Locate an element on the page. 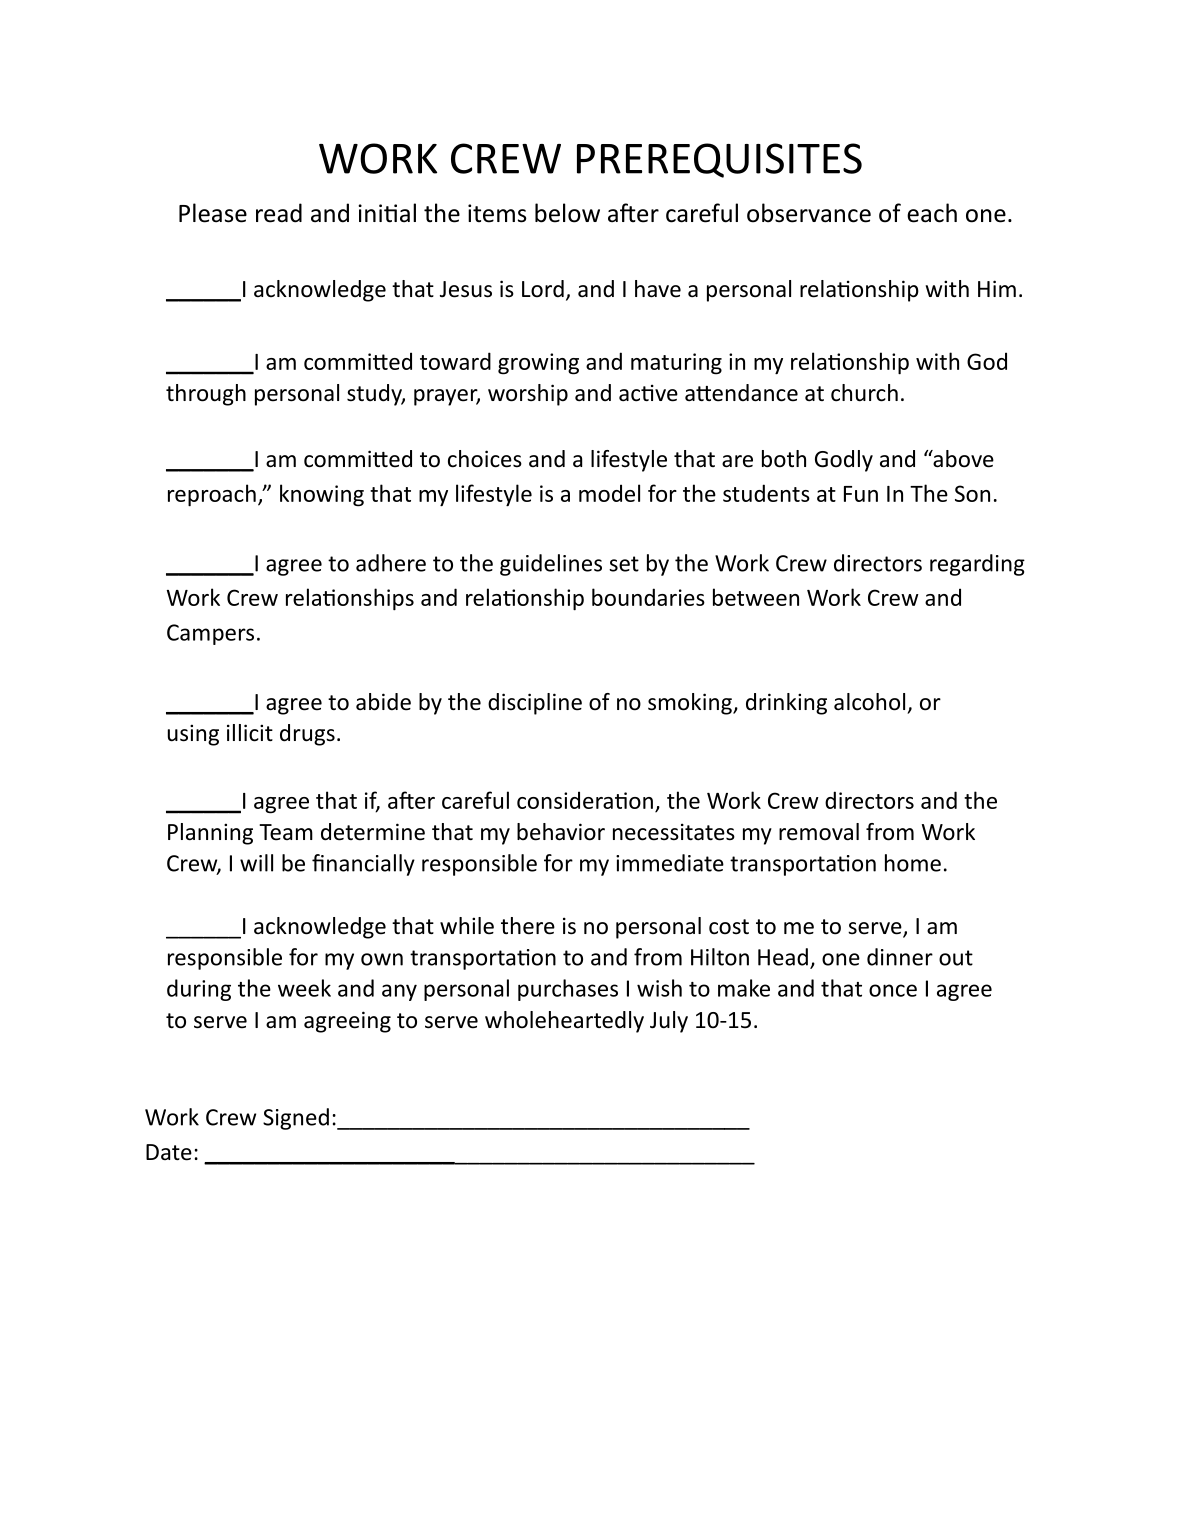 The width and height of the page is (1181, 1529). below is located at coordinates (567, 213).
